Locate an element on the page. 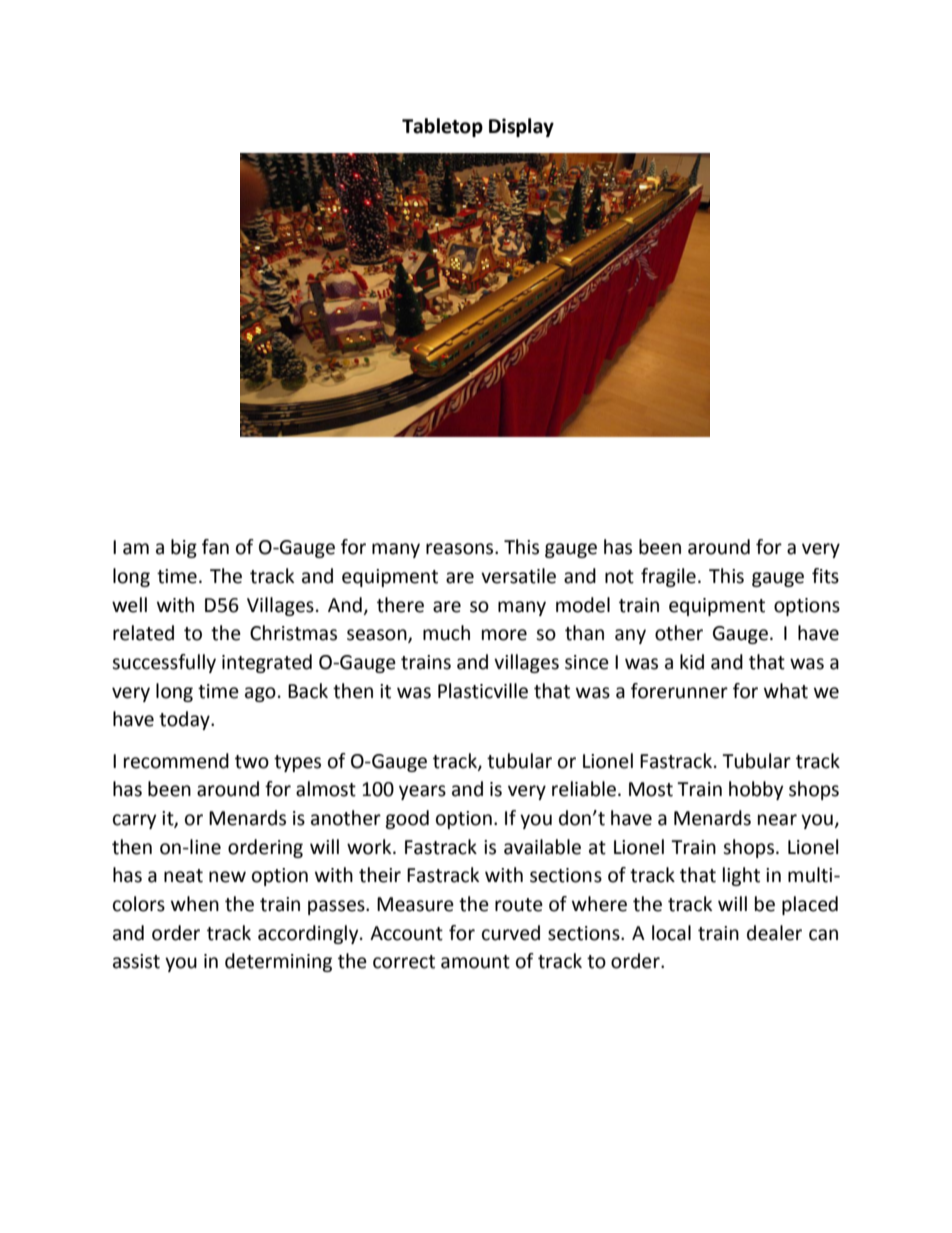  curved is located at coordinates (511, 933).
